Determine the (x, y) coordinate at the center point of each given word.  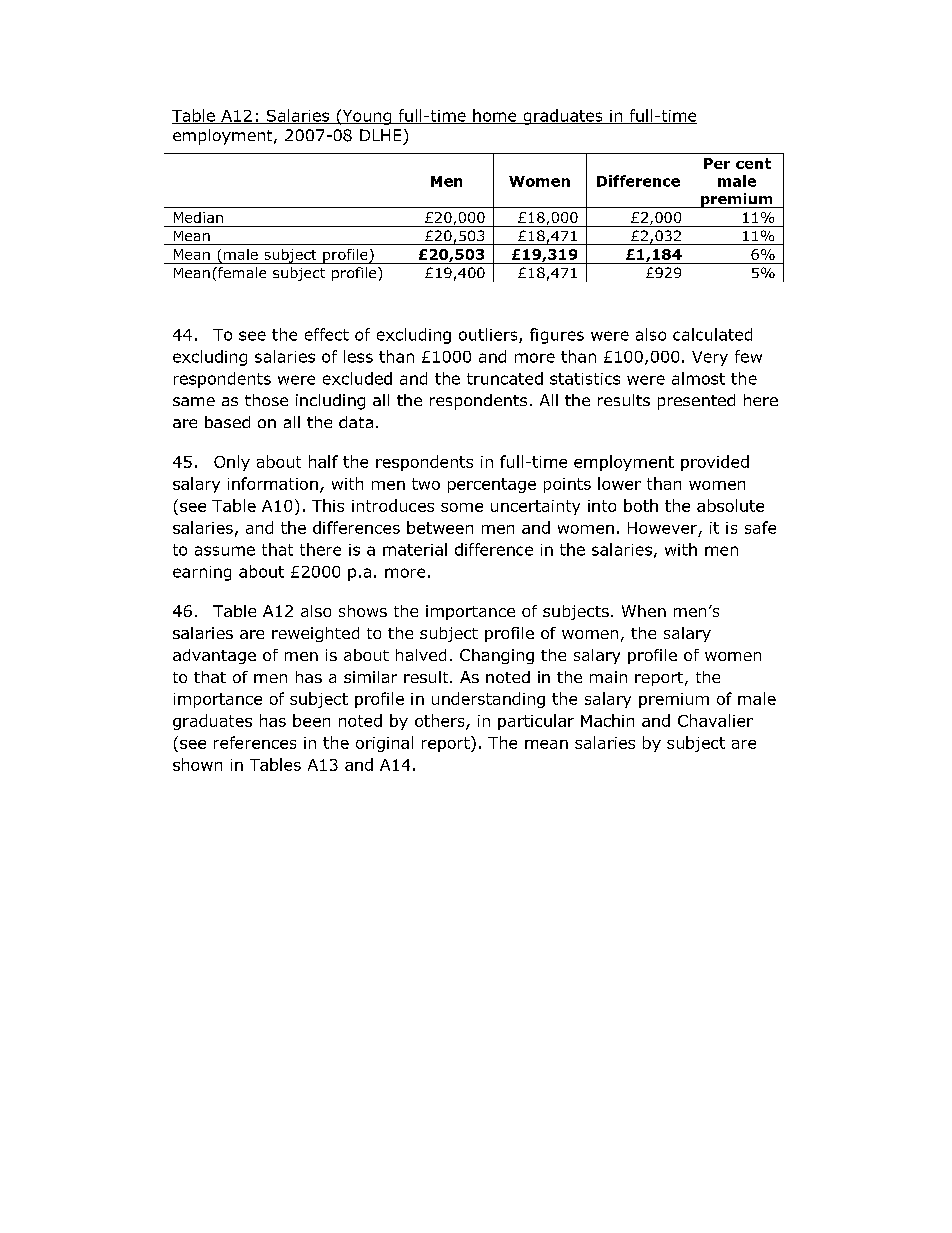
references (255, 742)
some (462, 507)
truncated (505, 378)
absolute (730, 505)
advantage (214, 656)
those (266, 400)
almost (698, 378)
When (644, 611)
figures (557, 336)
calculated (712, 334)
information (273, 483)
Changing (497, 656)
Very (710, 358)
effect (327, 334)
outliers (489, 335)
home (495, 116)
